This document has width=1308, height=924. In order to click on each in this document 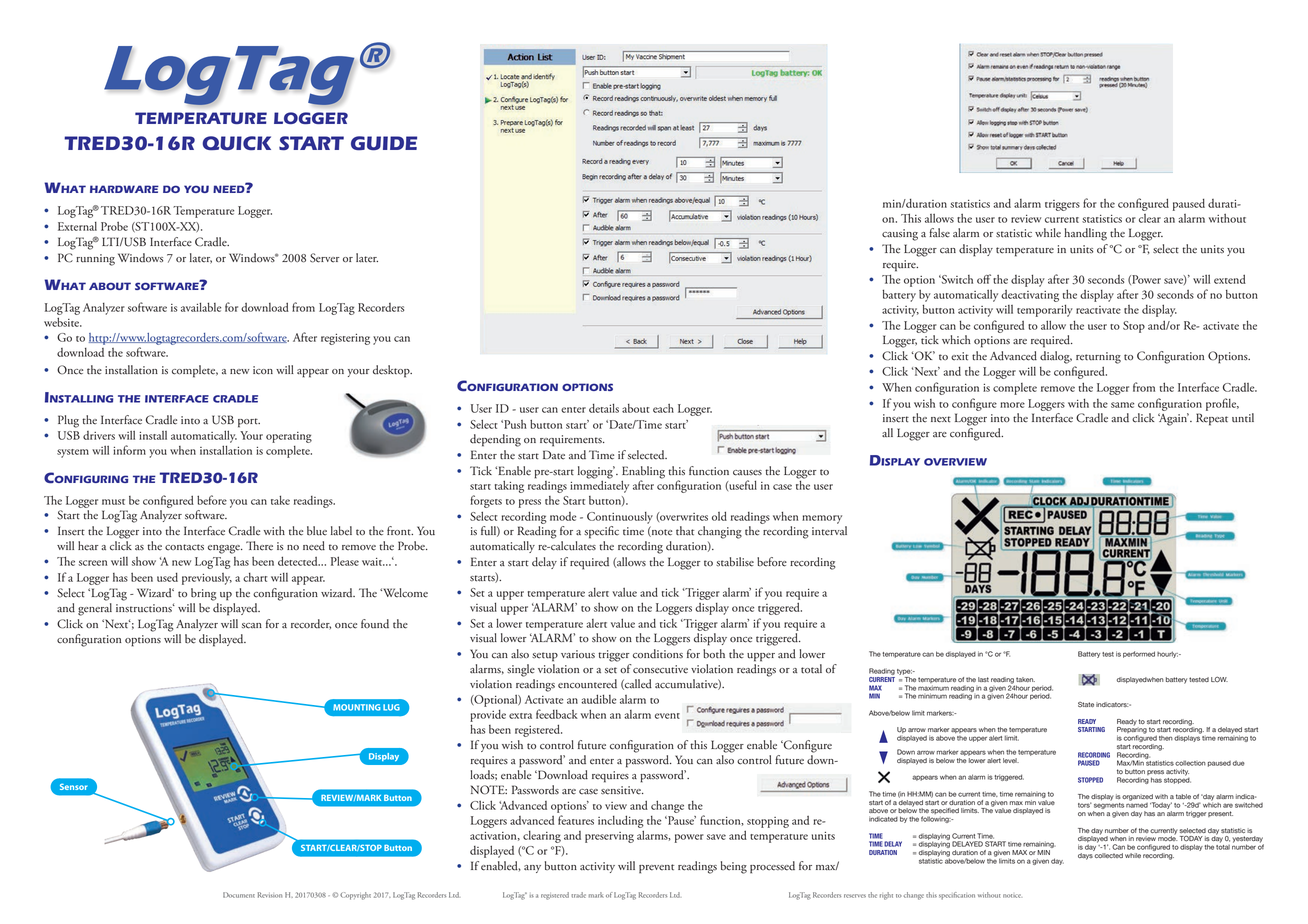, I will do `click(663, 408)`.
